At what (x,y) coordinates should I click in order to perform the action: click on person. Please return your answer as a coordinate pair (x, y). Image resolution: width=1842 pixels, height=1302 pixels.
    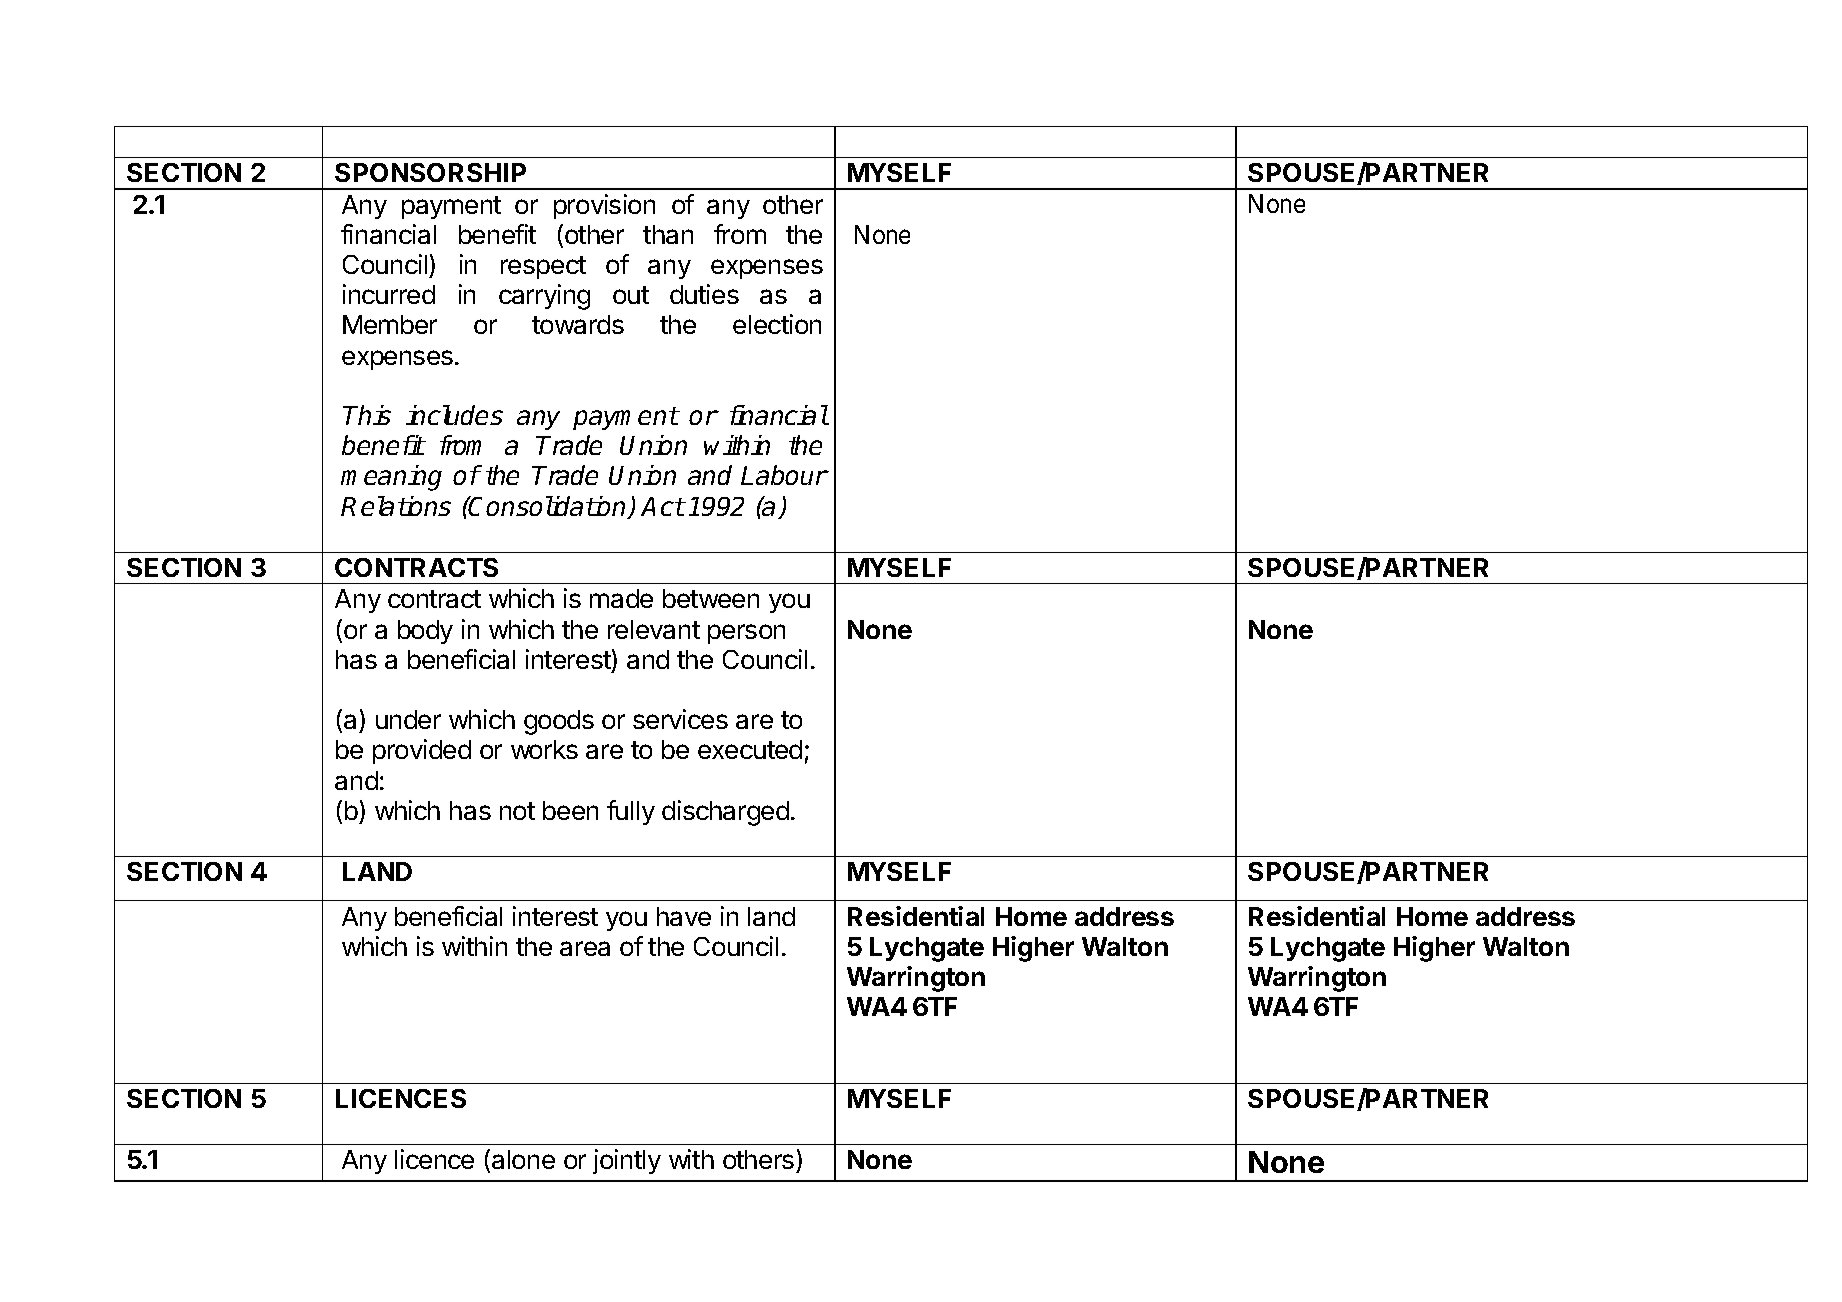
    Looking at the image, I should click on (746, 634).
